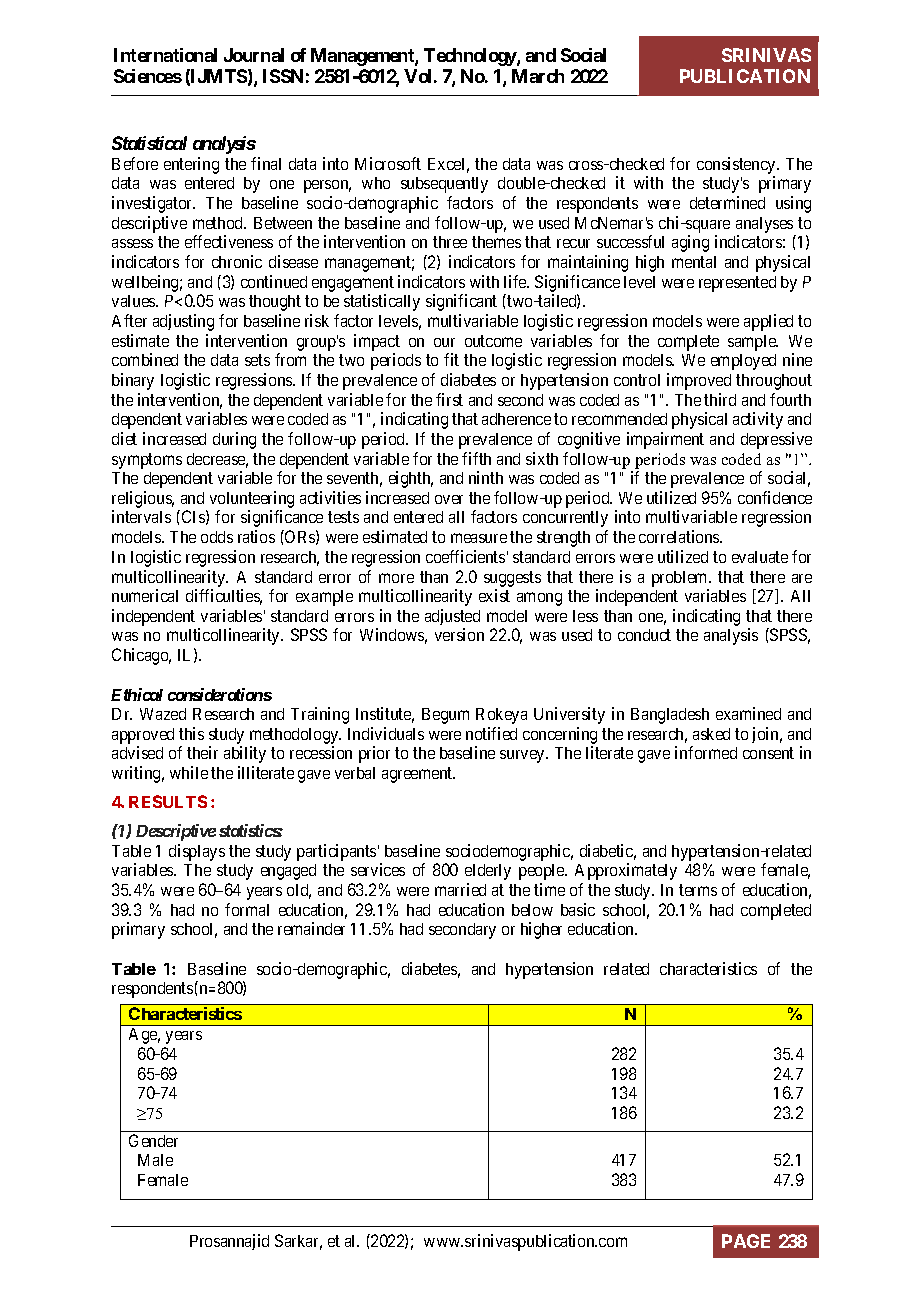 The height and width of the screenshot is (1308, 924). What do you see at coordinates (141, 656) in the screenshot?
I see `Chicago` at bounding box center [141, 656].
